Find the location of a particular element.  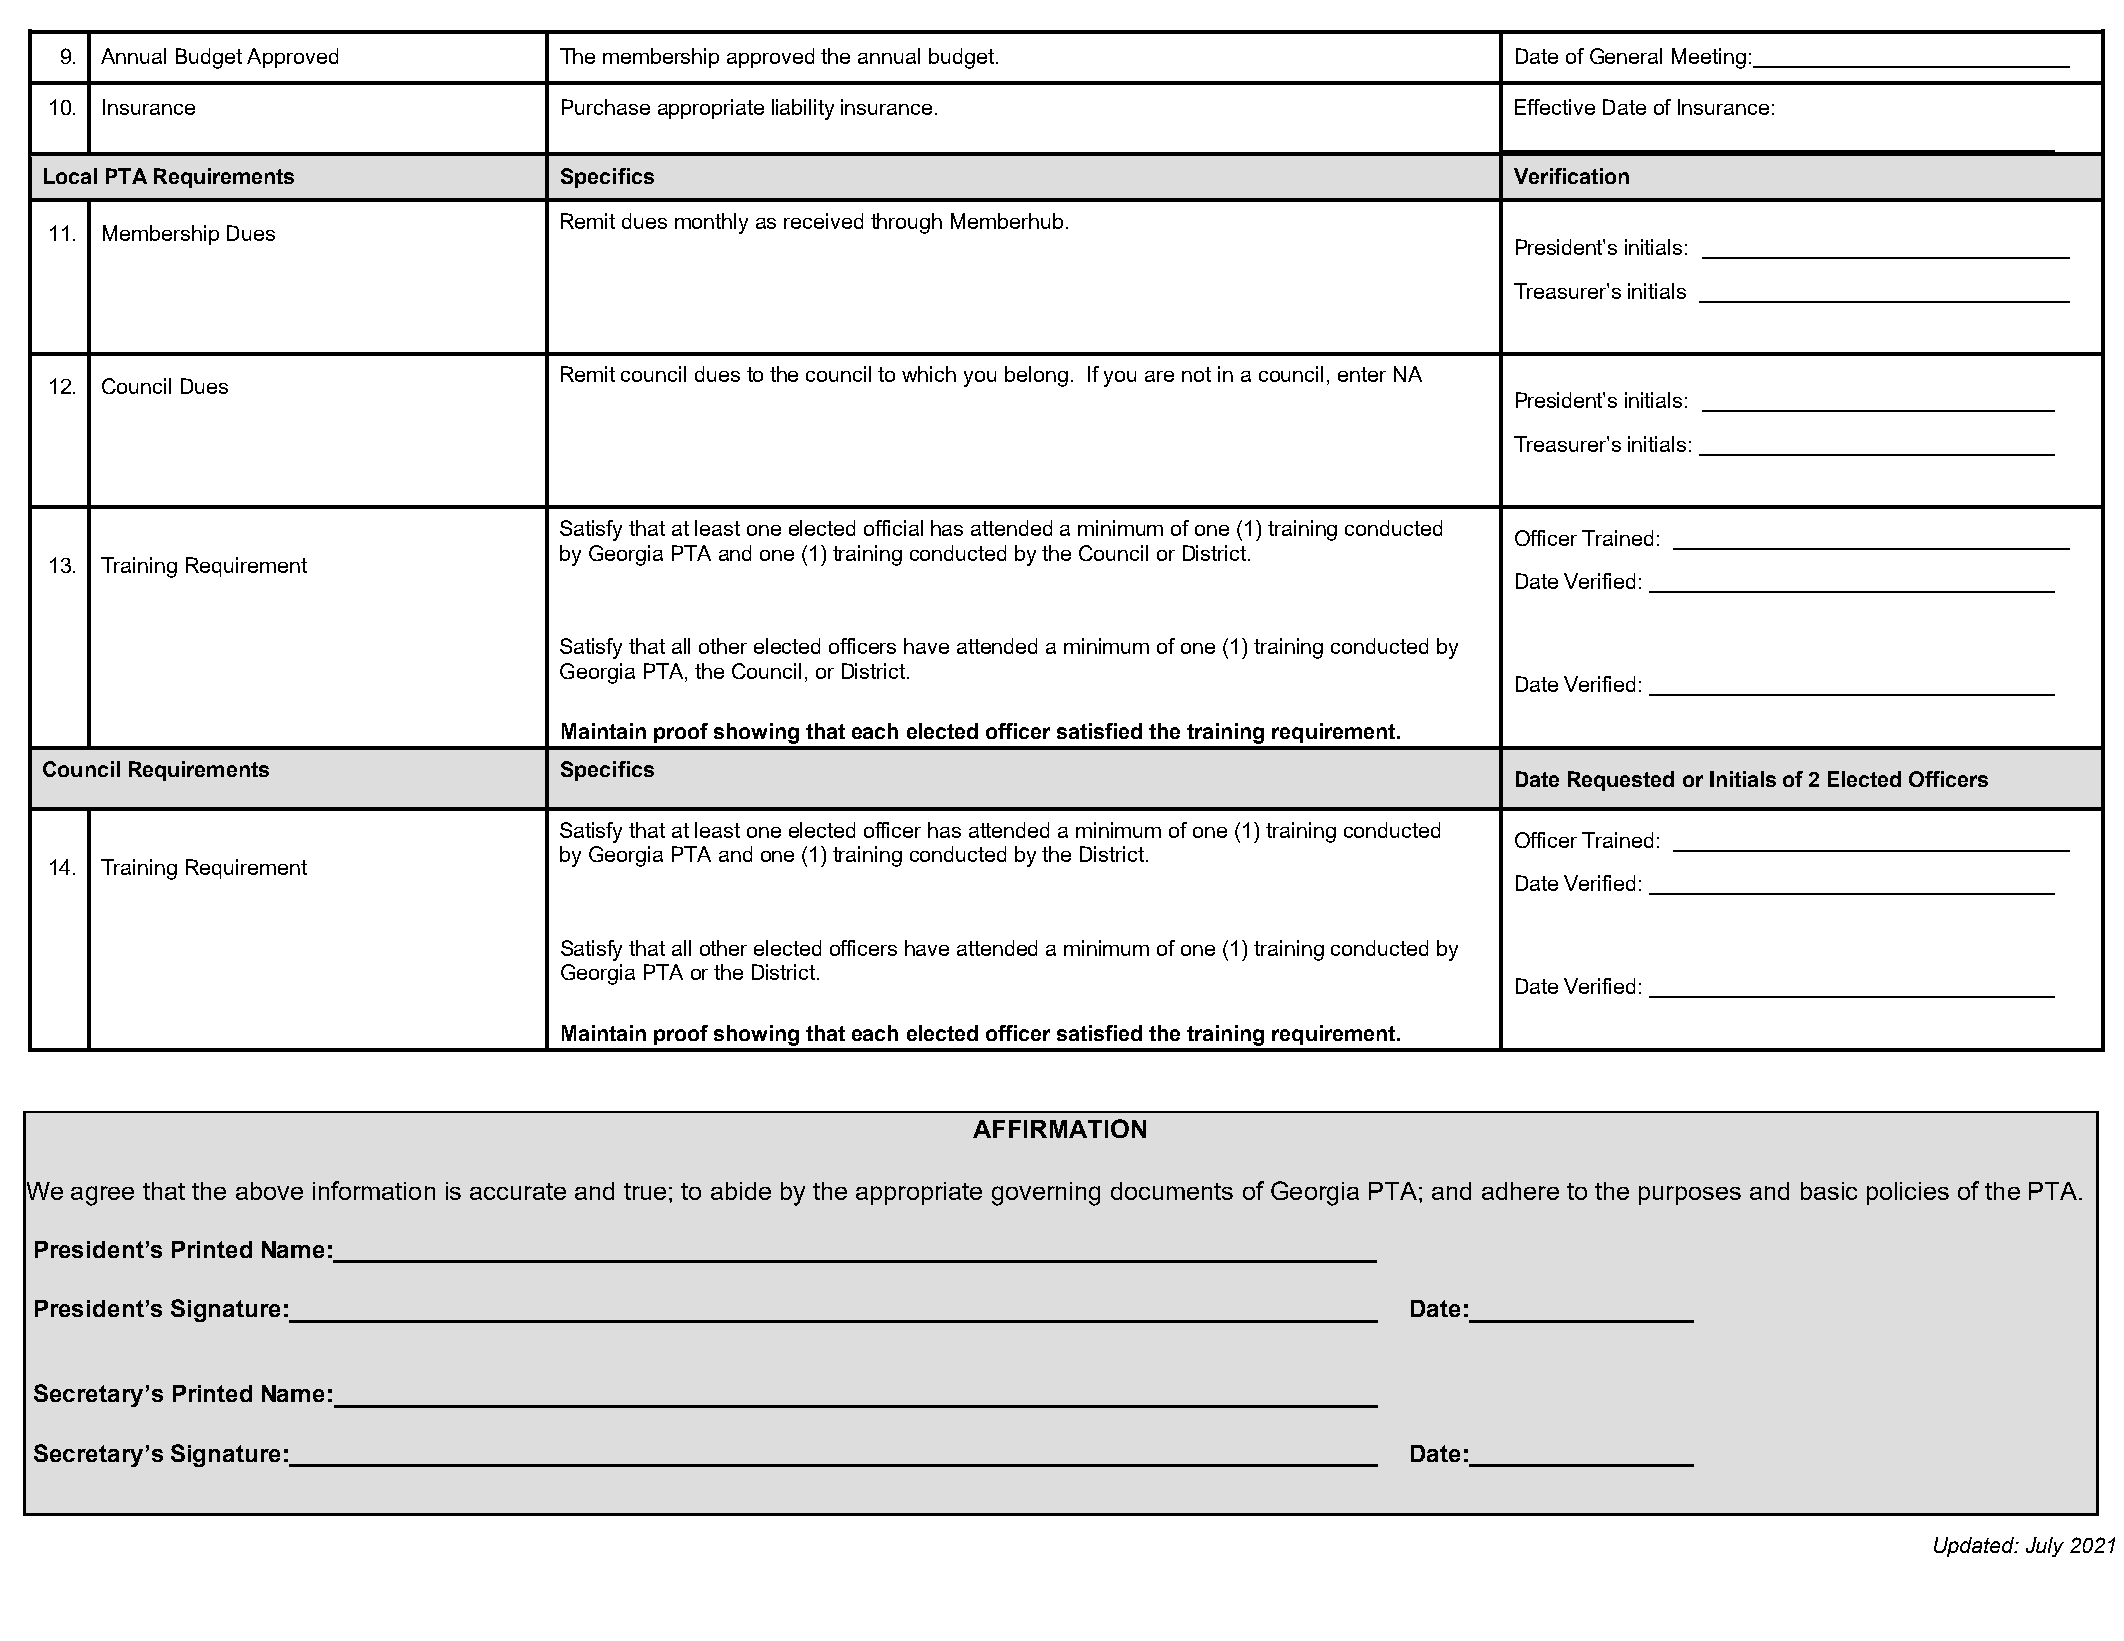

basic is located at coordinates (1829, 1191).
